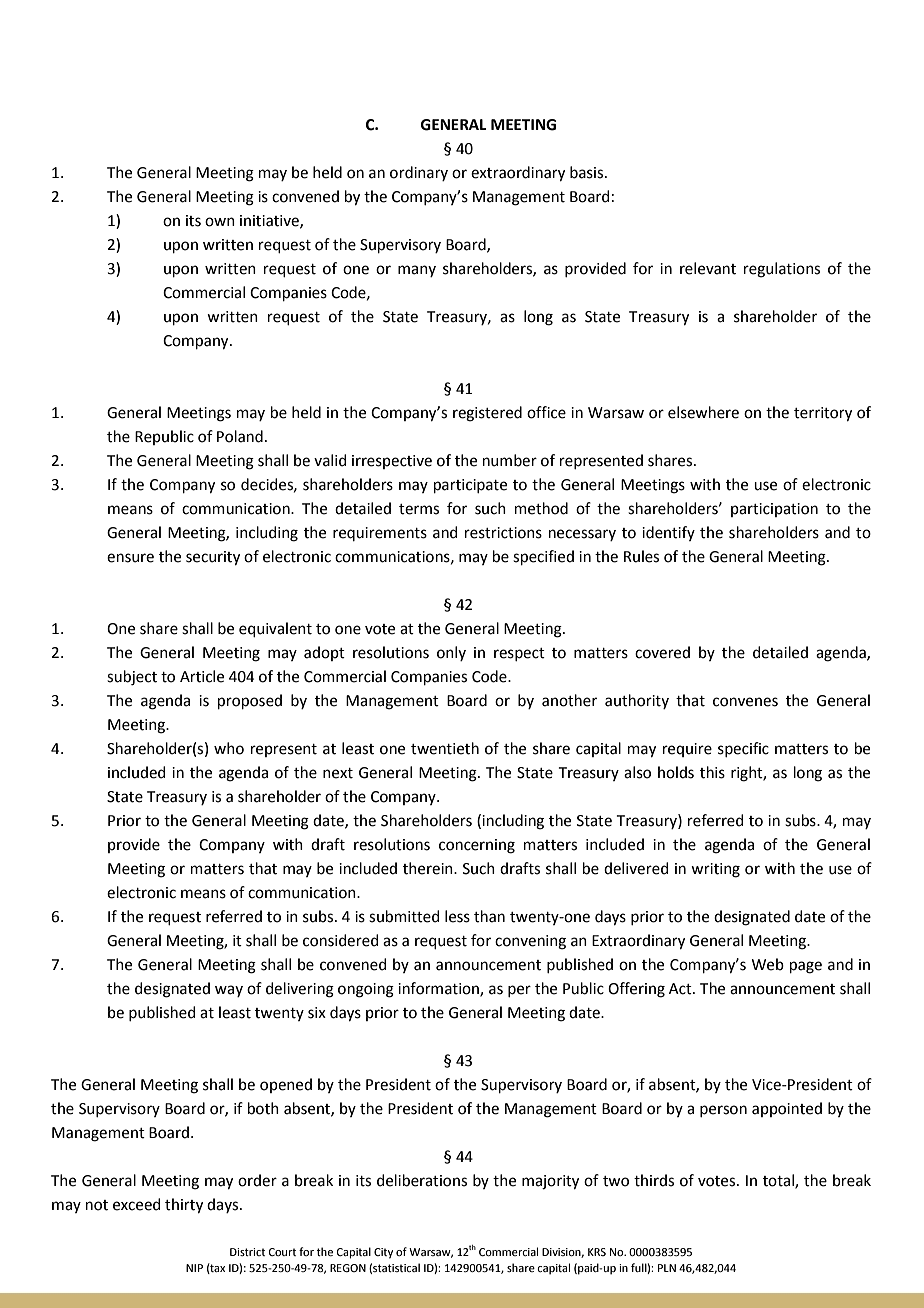 The image size is (924, 1308). I want to click on District, so click(247, 1252).
